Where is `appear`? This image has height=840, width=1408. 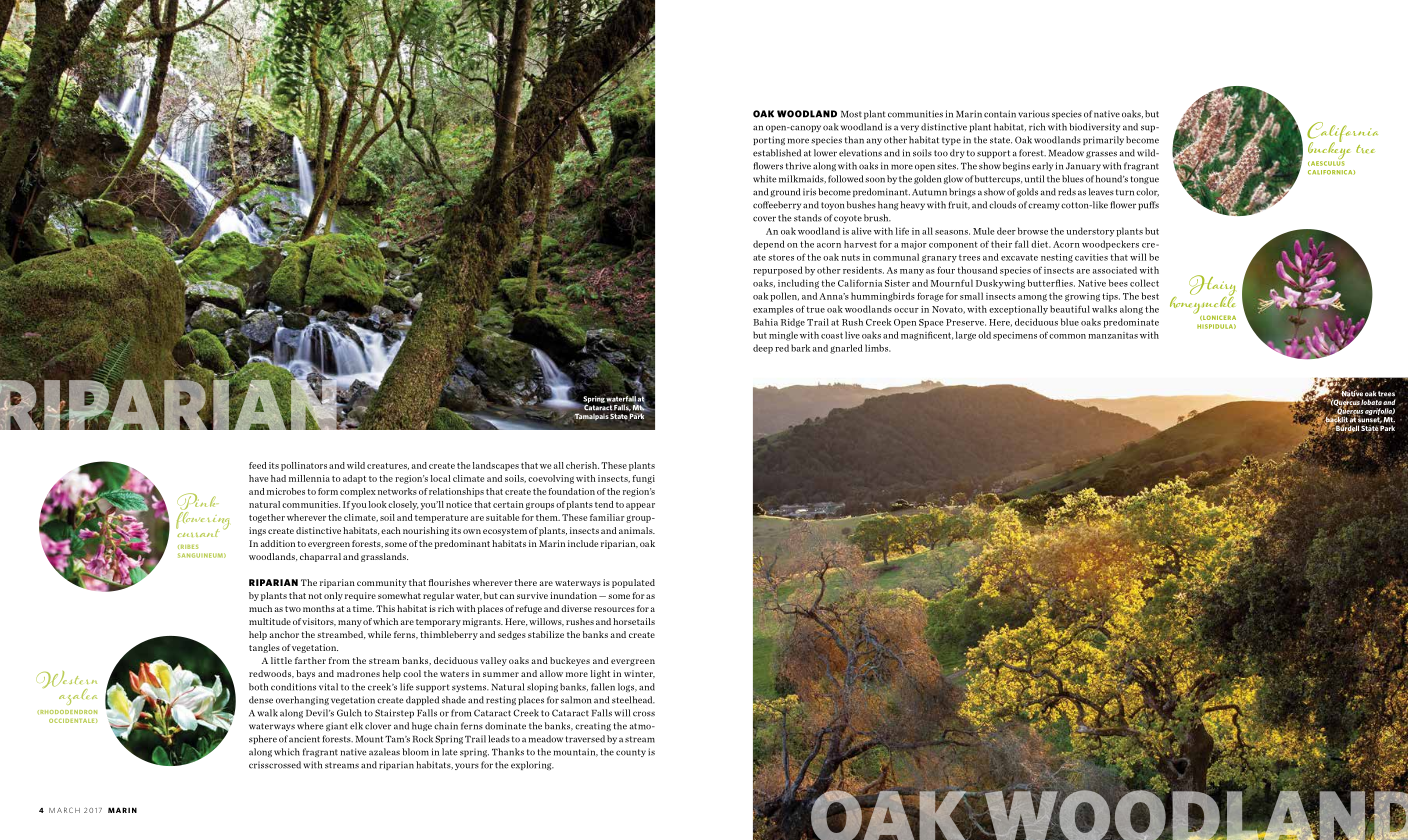 appear is located at coordinates (640, 506).
